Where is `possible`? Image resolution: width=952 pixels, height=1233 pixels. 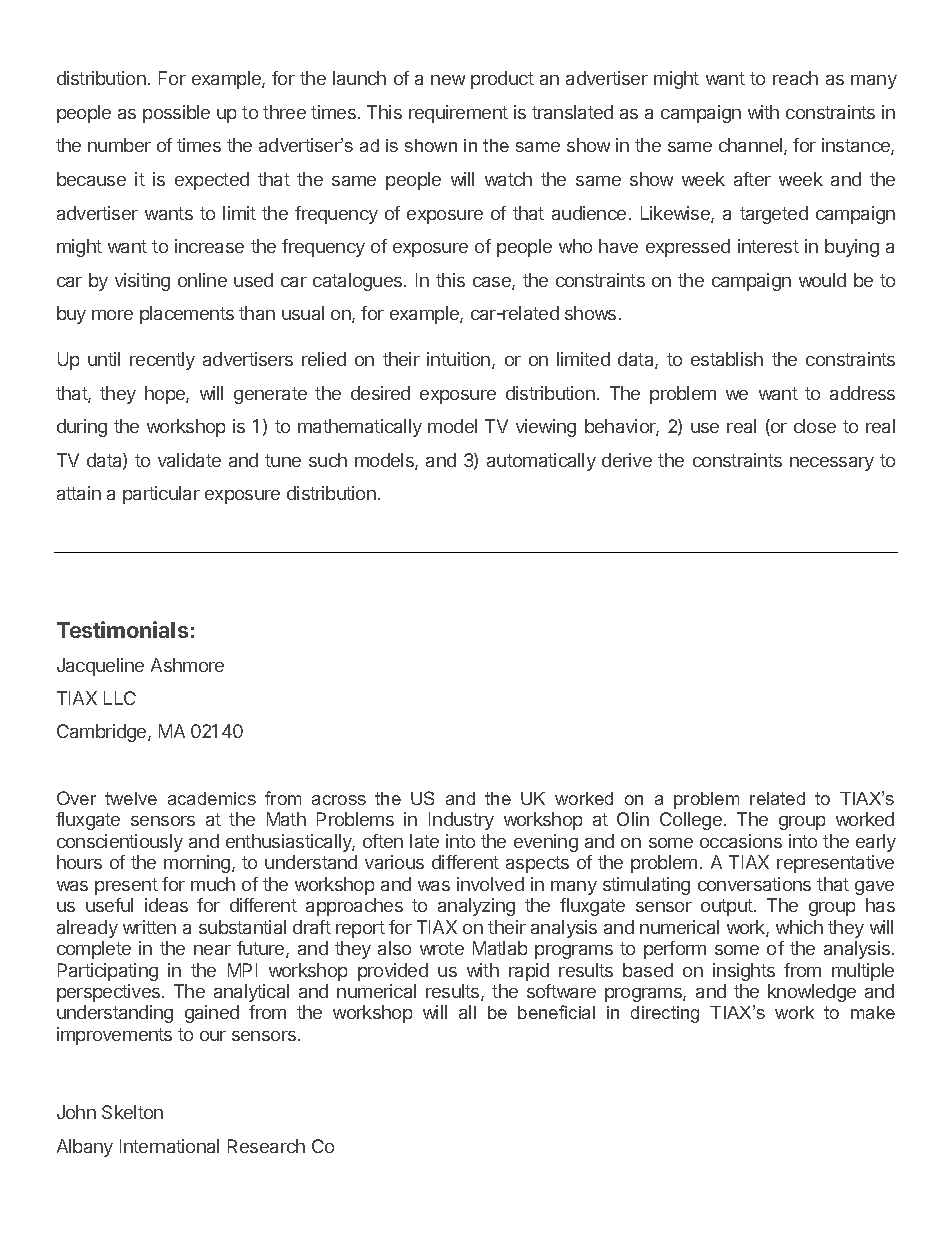 possible is located at coordinates (176, 114).
